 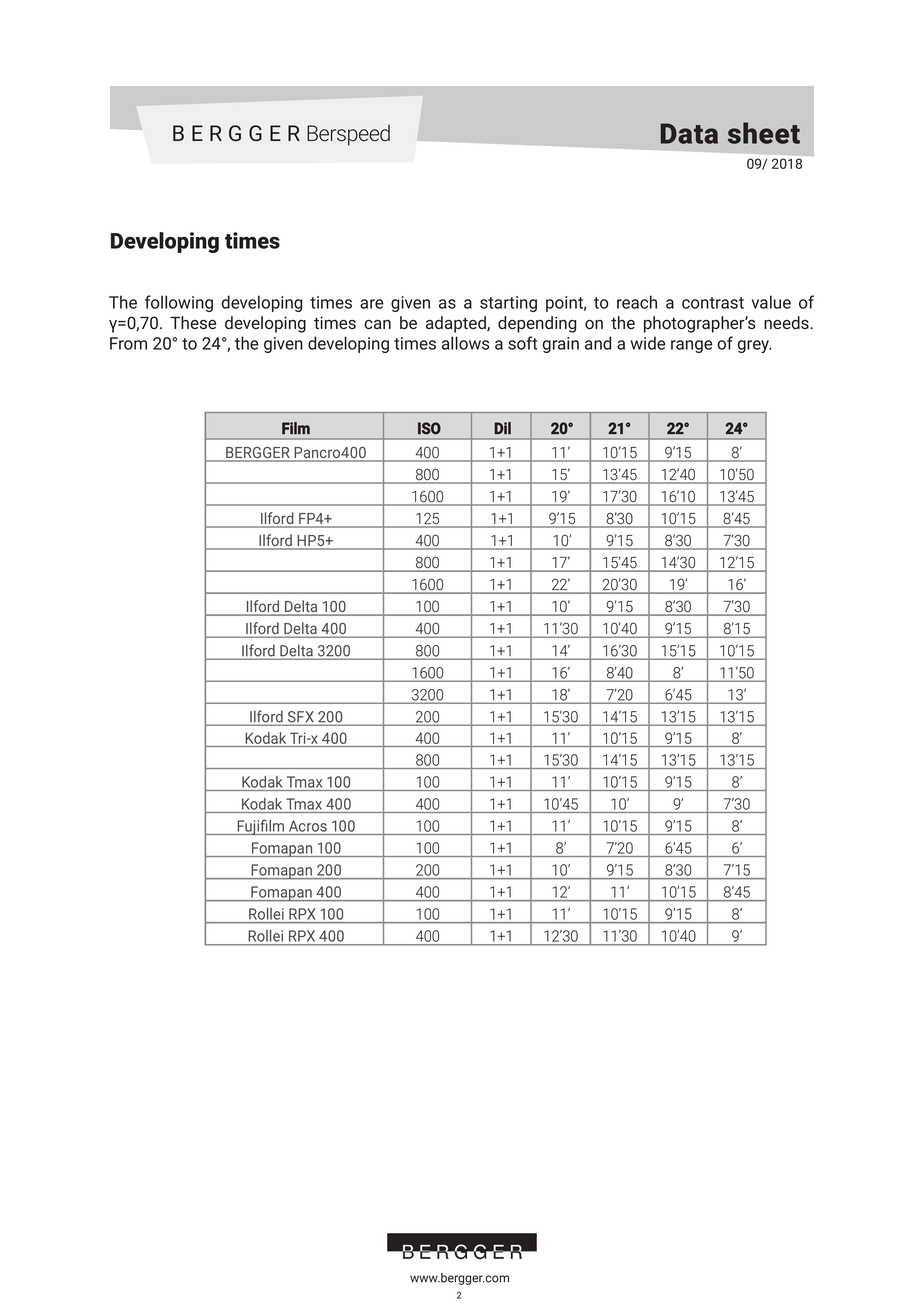 I want to click on From, so click(x=128, y=343).
